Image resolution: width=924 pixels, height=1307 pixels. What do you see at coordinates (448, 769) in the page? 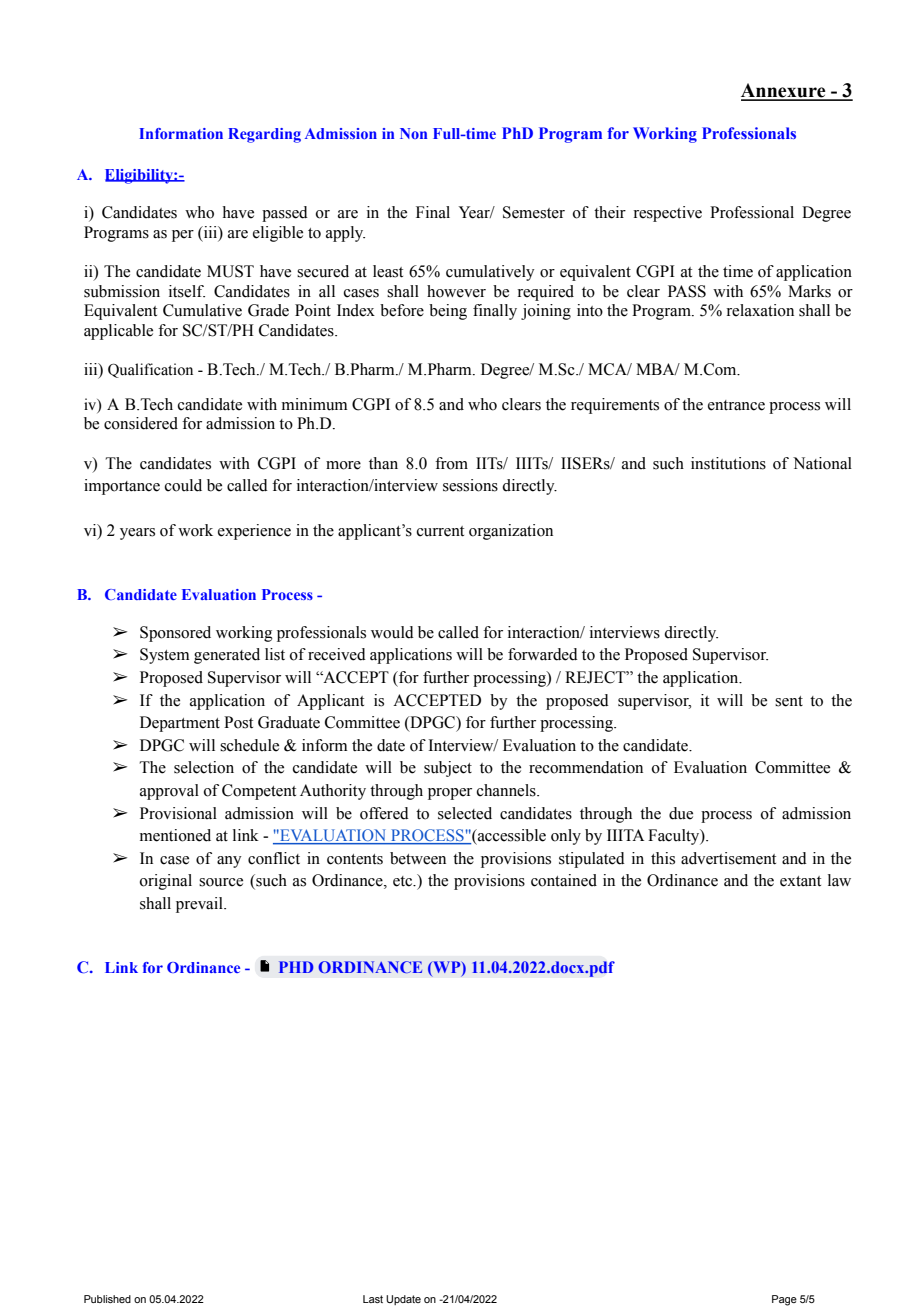
I see `subject` at bounding box center [448, 769].
